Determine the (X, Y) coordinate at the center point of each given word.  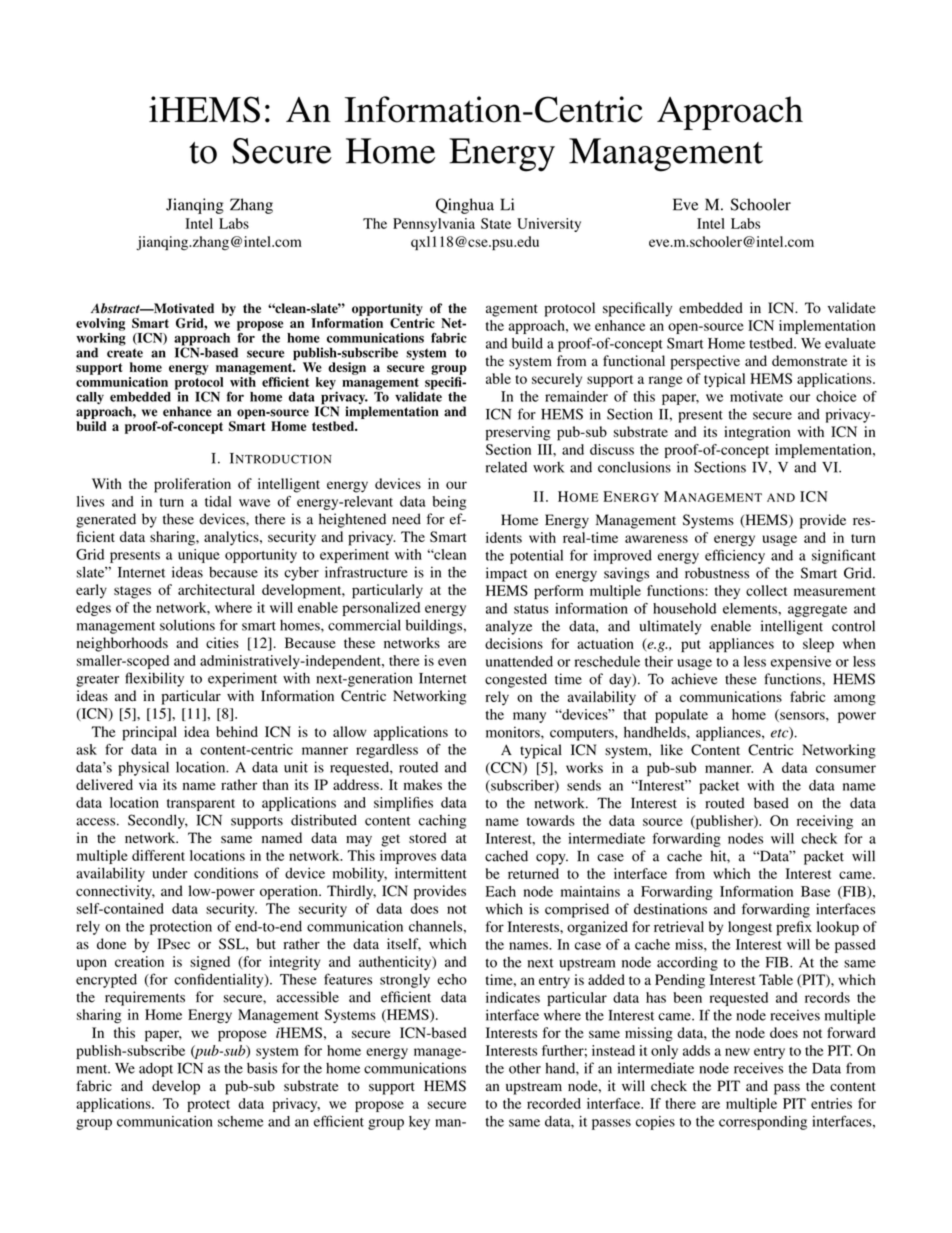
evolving (100, 324)
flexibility (154, 679)
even (452, 662)
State (496, 223)
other (525, 1068)
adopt (156, 1070)
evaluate (850, 343)
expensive (801, 663)
